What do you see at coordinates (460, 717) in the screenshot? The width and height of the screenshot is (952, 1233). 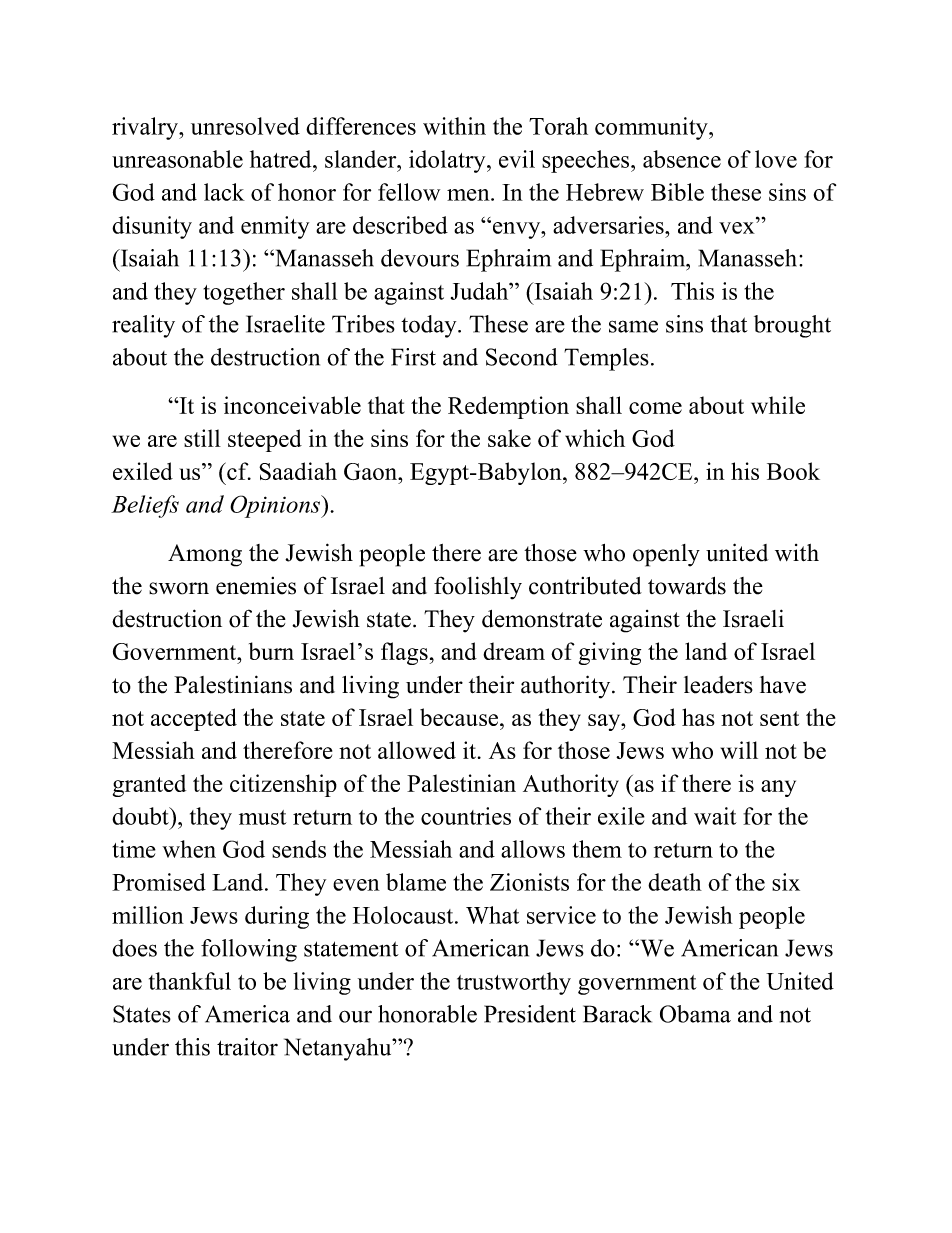 I see `because` at bounding box center [460, 717].
